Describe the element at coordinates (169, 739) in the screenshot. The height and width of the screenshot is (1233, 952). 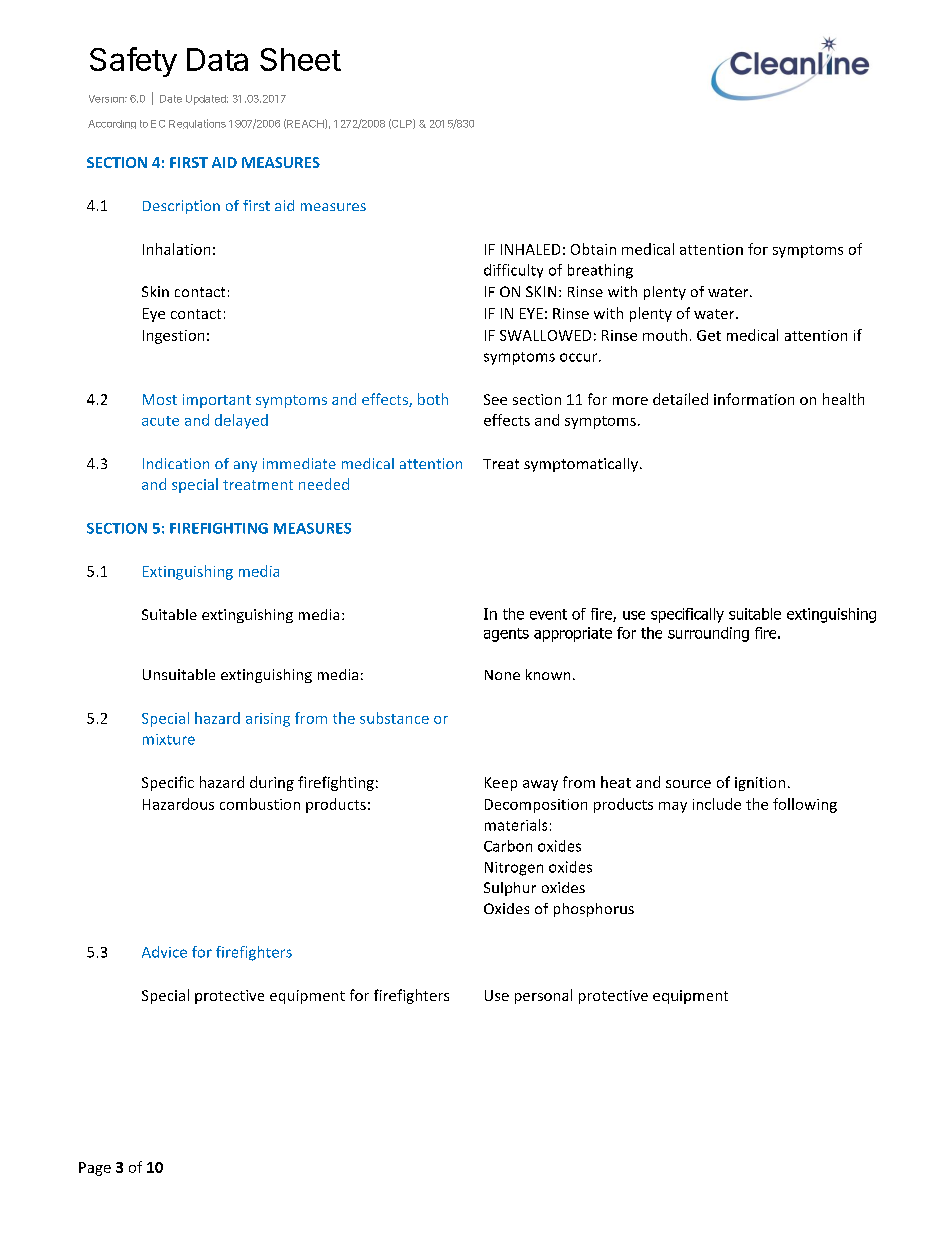
I see `mixture` at that location.
